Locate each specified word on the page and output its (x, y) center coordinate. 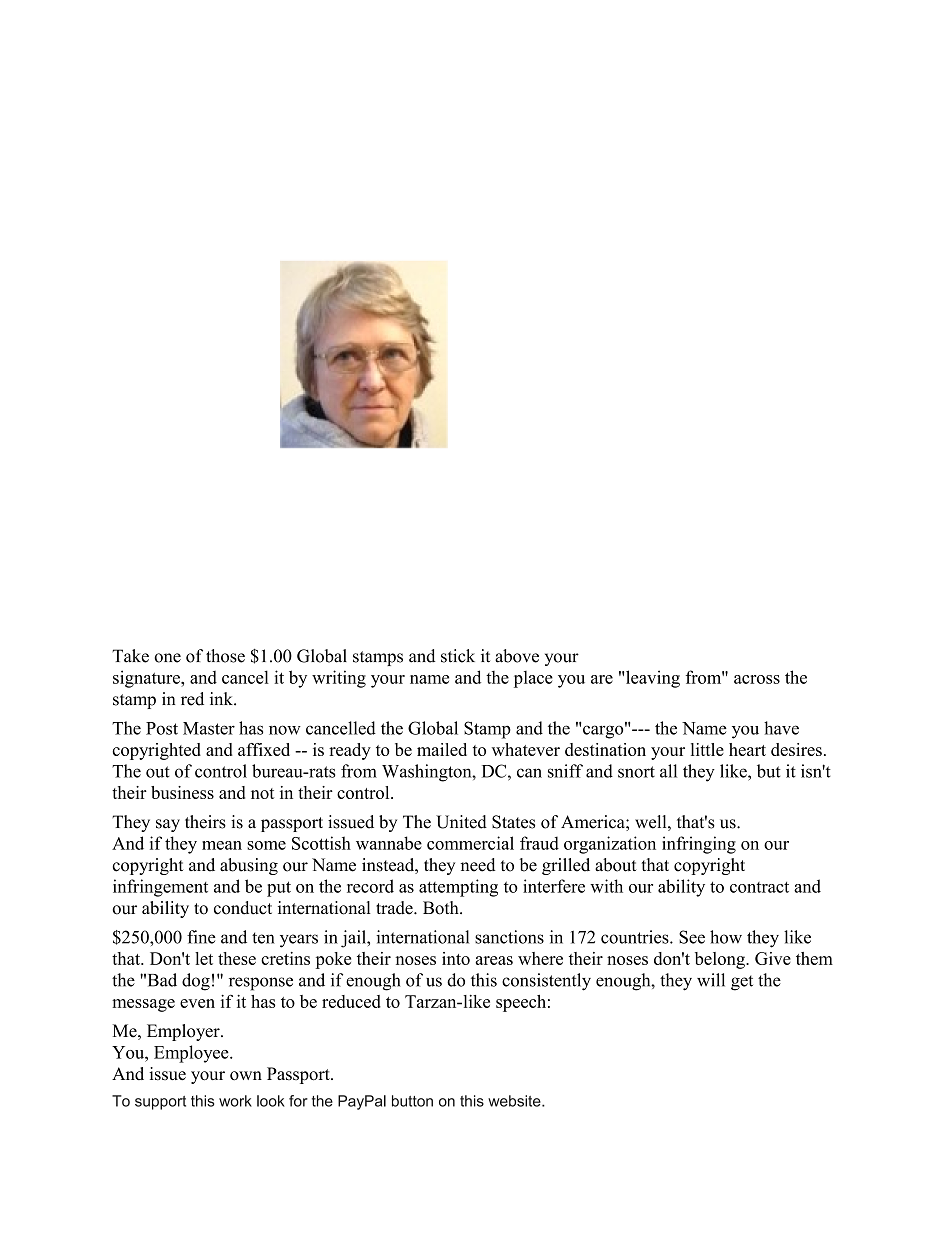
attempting (458, 888)
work (235, 1101)
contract (759, 887)
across (757, 679)
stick (458, 656)
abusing (249, 866)
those (225, 656)
